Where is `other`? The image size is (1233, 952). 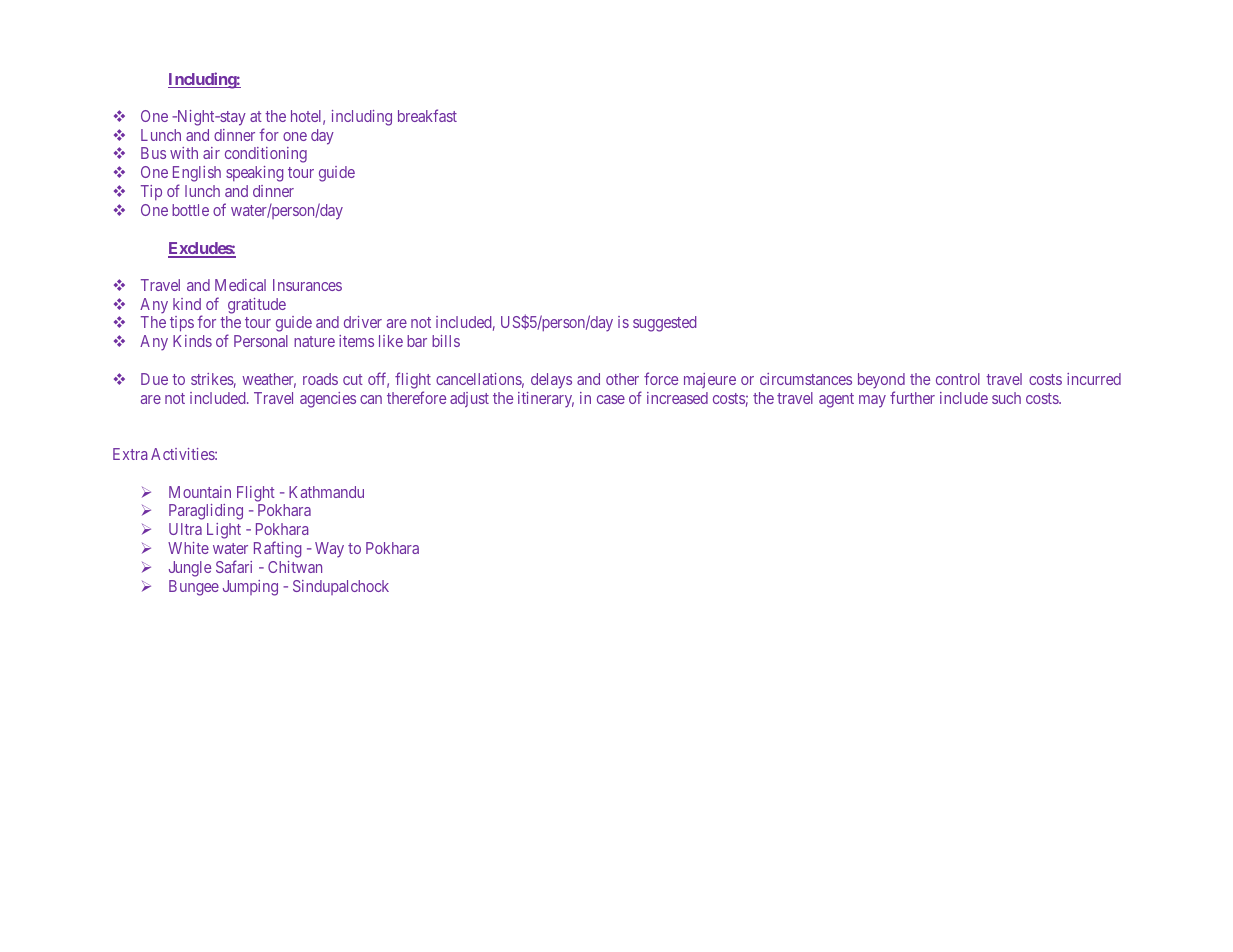 other is located at coordinates (622, 379).
